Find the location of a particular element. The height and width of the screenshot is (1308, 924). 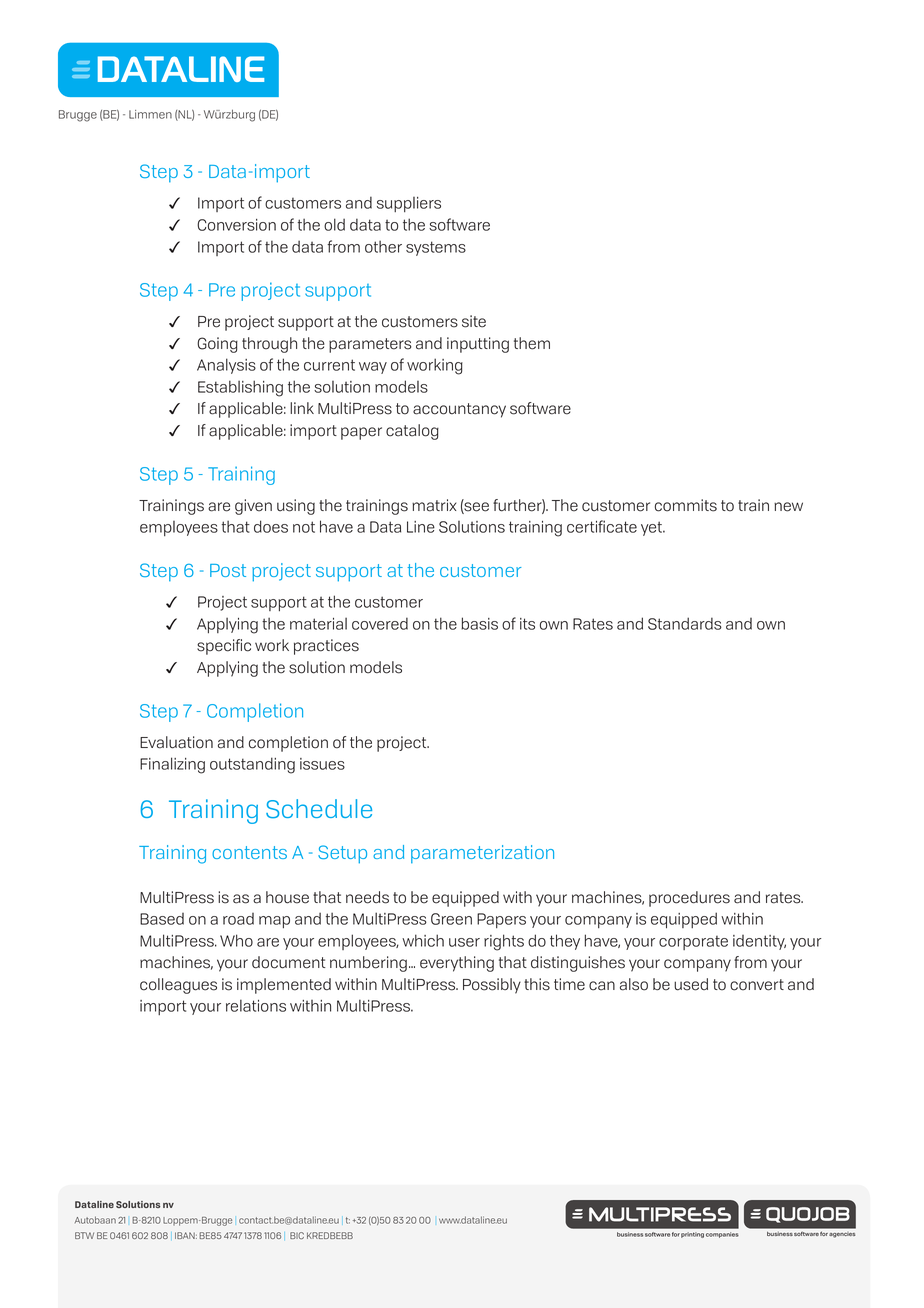

BIC is located at coordinates (297, 1235).
